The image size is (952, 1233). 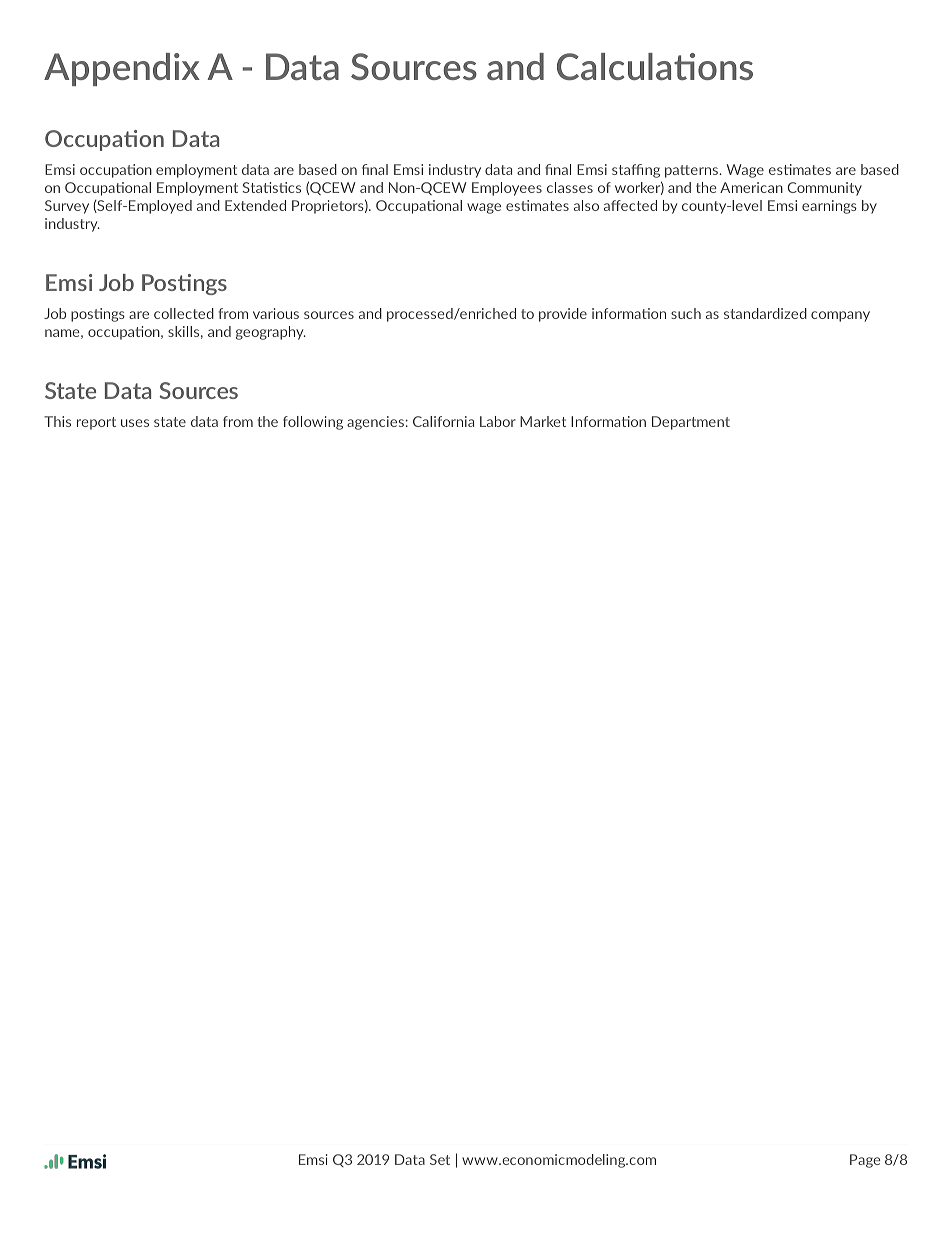 I want to click on California, so click(x=443, y=421).
